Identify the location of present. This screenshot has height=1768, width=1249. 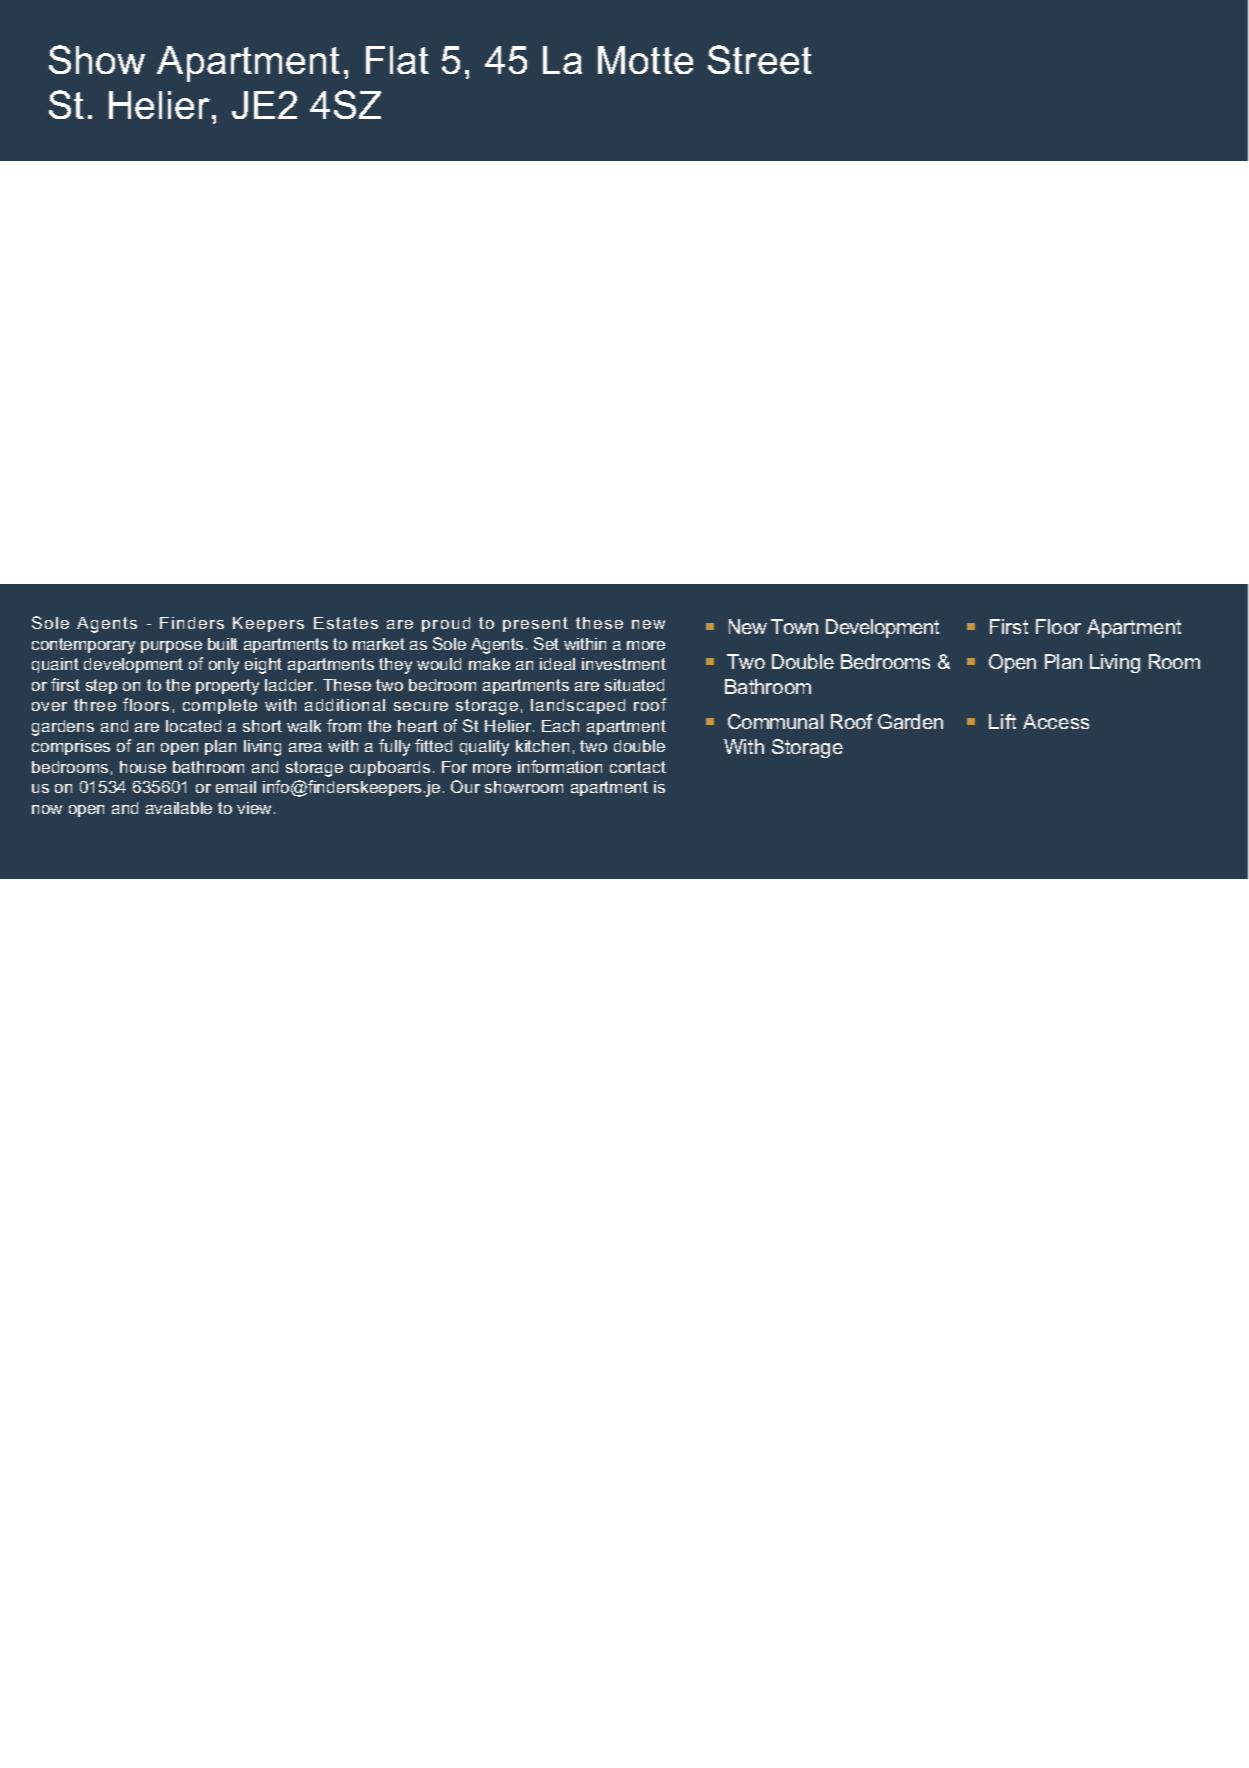
(535, 624).
